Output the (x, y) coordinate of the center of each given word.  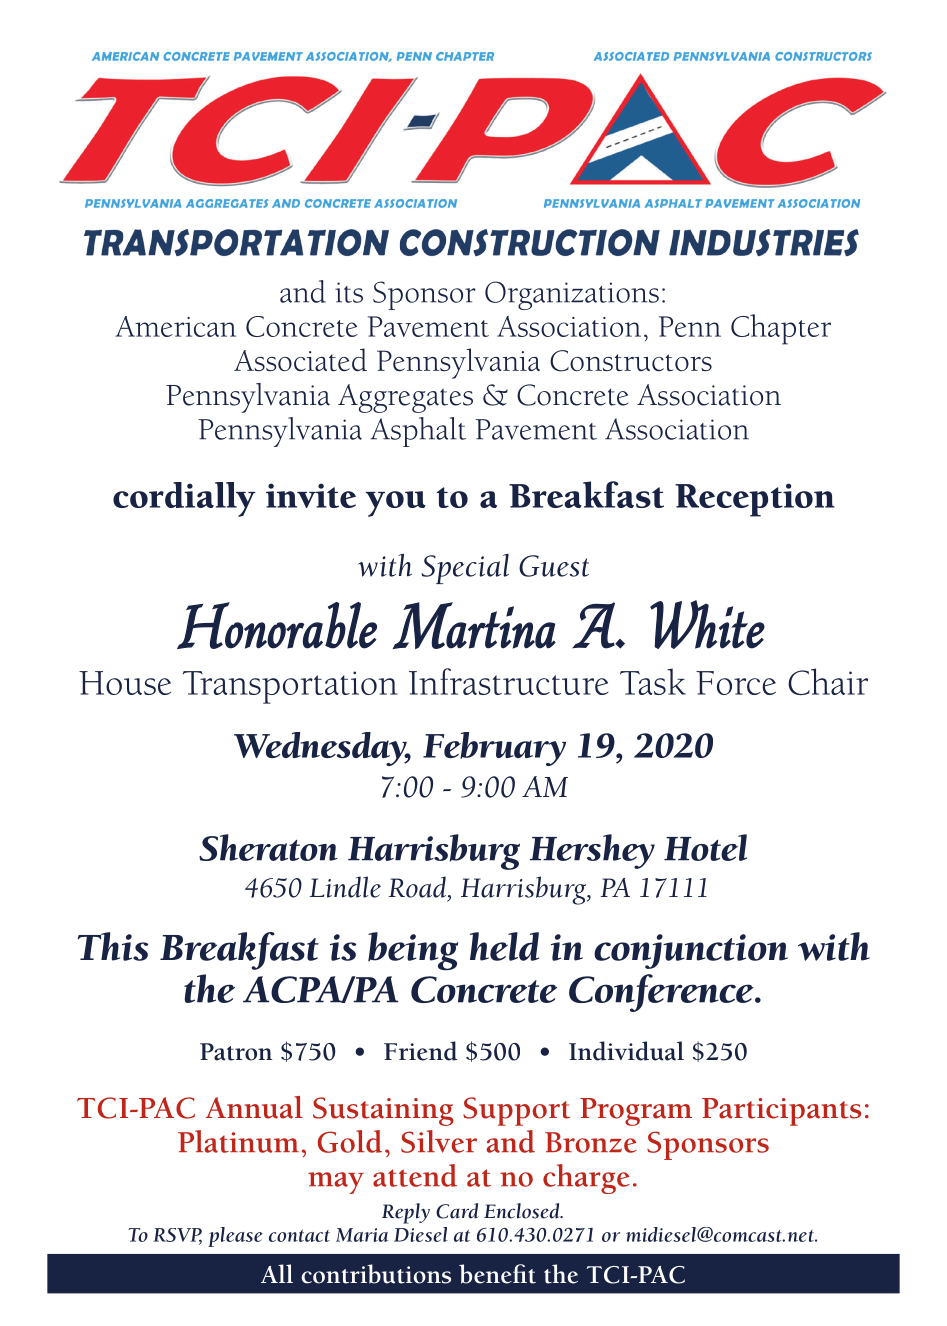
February (494, 749)
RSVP (177, 1236)
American (175, 326)
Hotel (705, 847)
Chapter (781, 329)
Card (457, 1211)
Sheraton (268, 847)
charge (586, 1179)
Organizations (572, 295)
